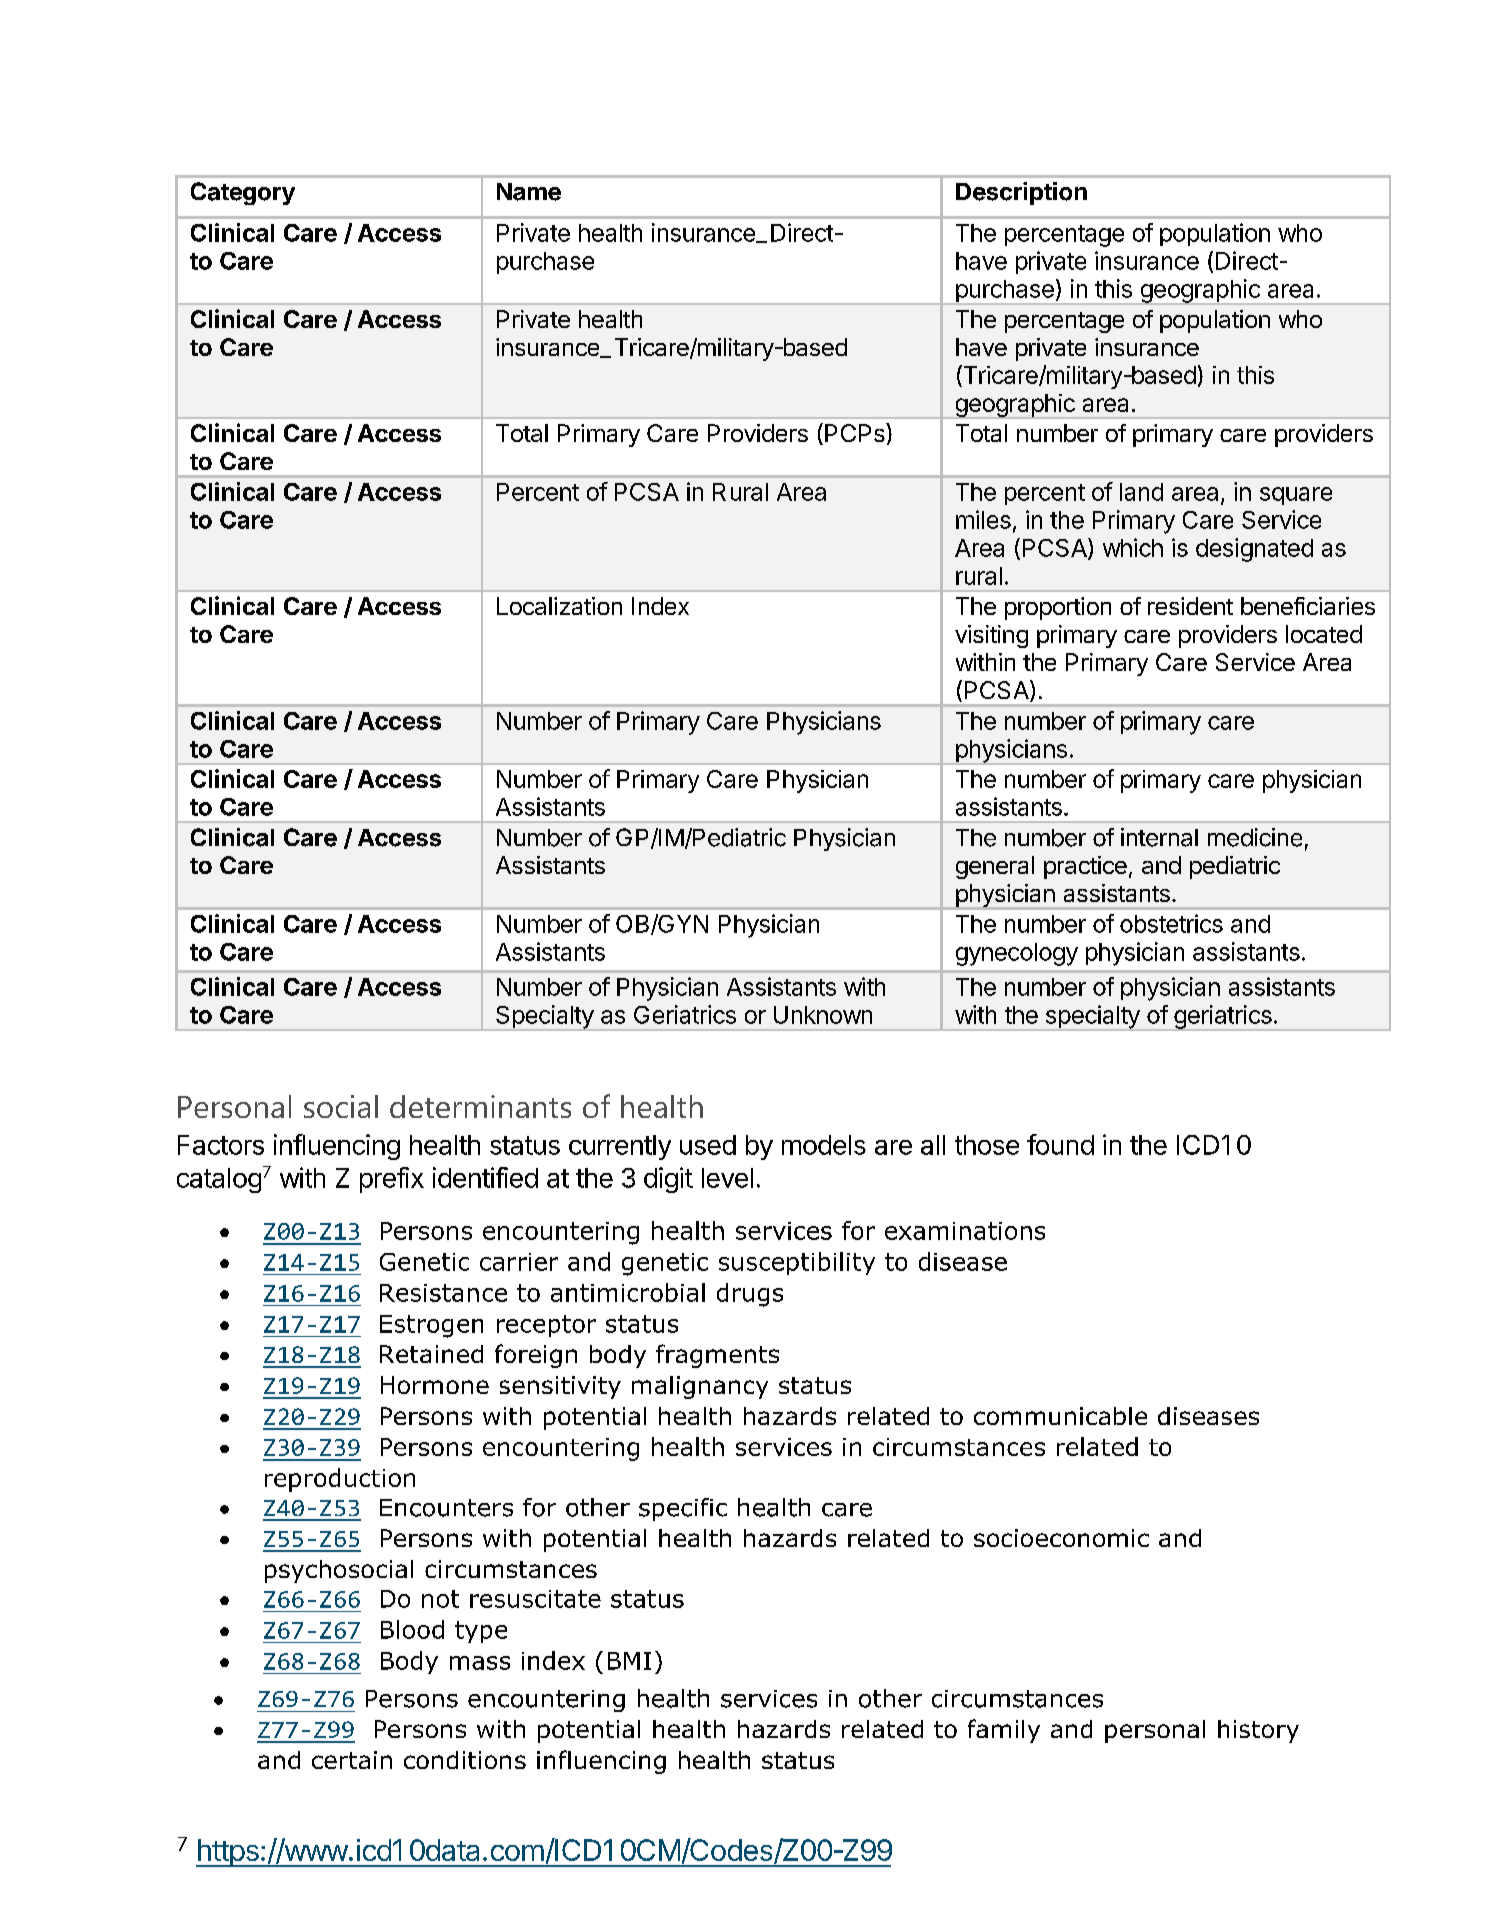  I want to click on models, so click(824, 1145).
